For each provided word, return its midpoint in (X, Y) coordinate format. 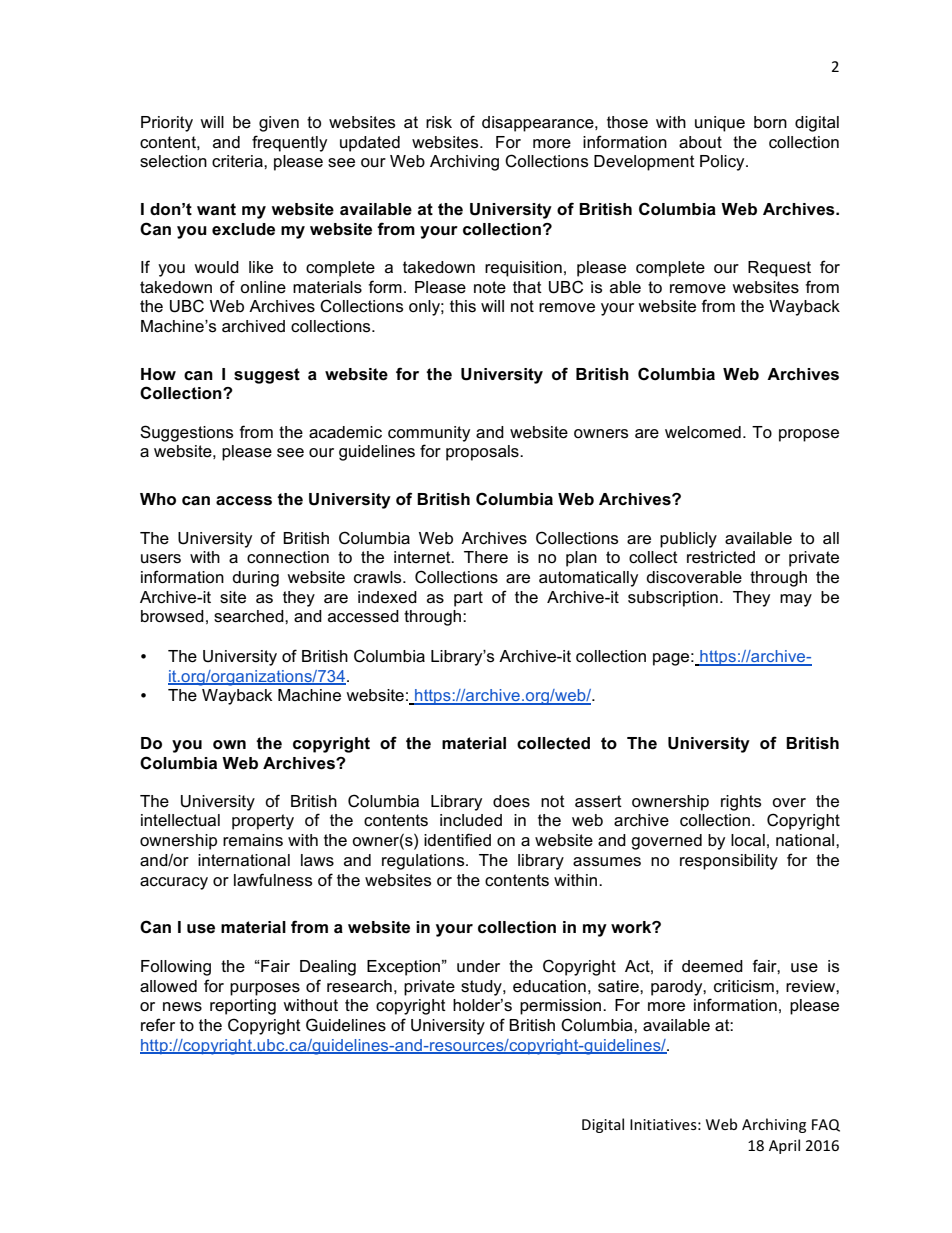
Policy (723, 163)
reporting (243, 1007)
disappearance (539, 124)
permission (562, 1007)
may (796, 600)
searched (250, 616)
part (468, 599)
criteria (238, 161)
